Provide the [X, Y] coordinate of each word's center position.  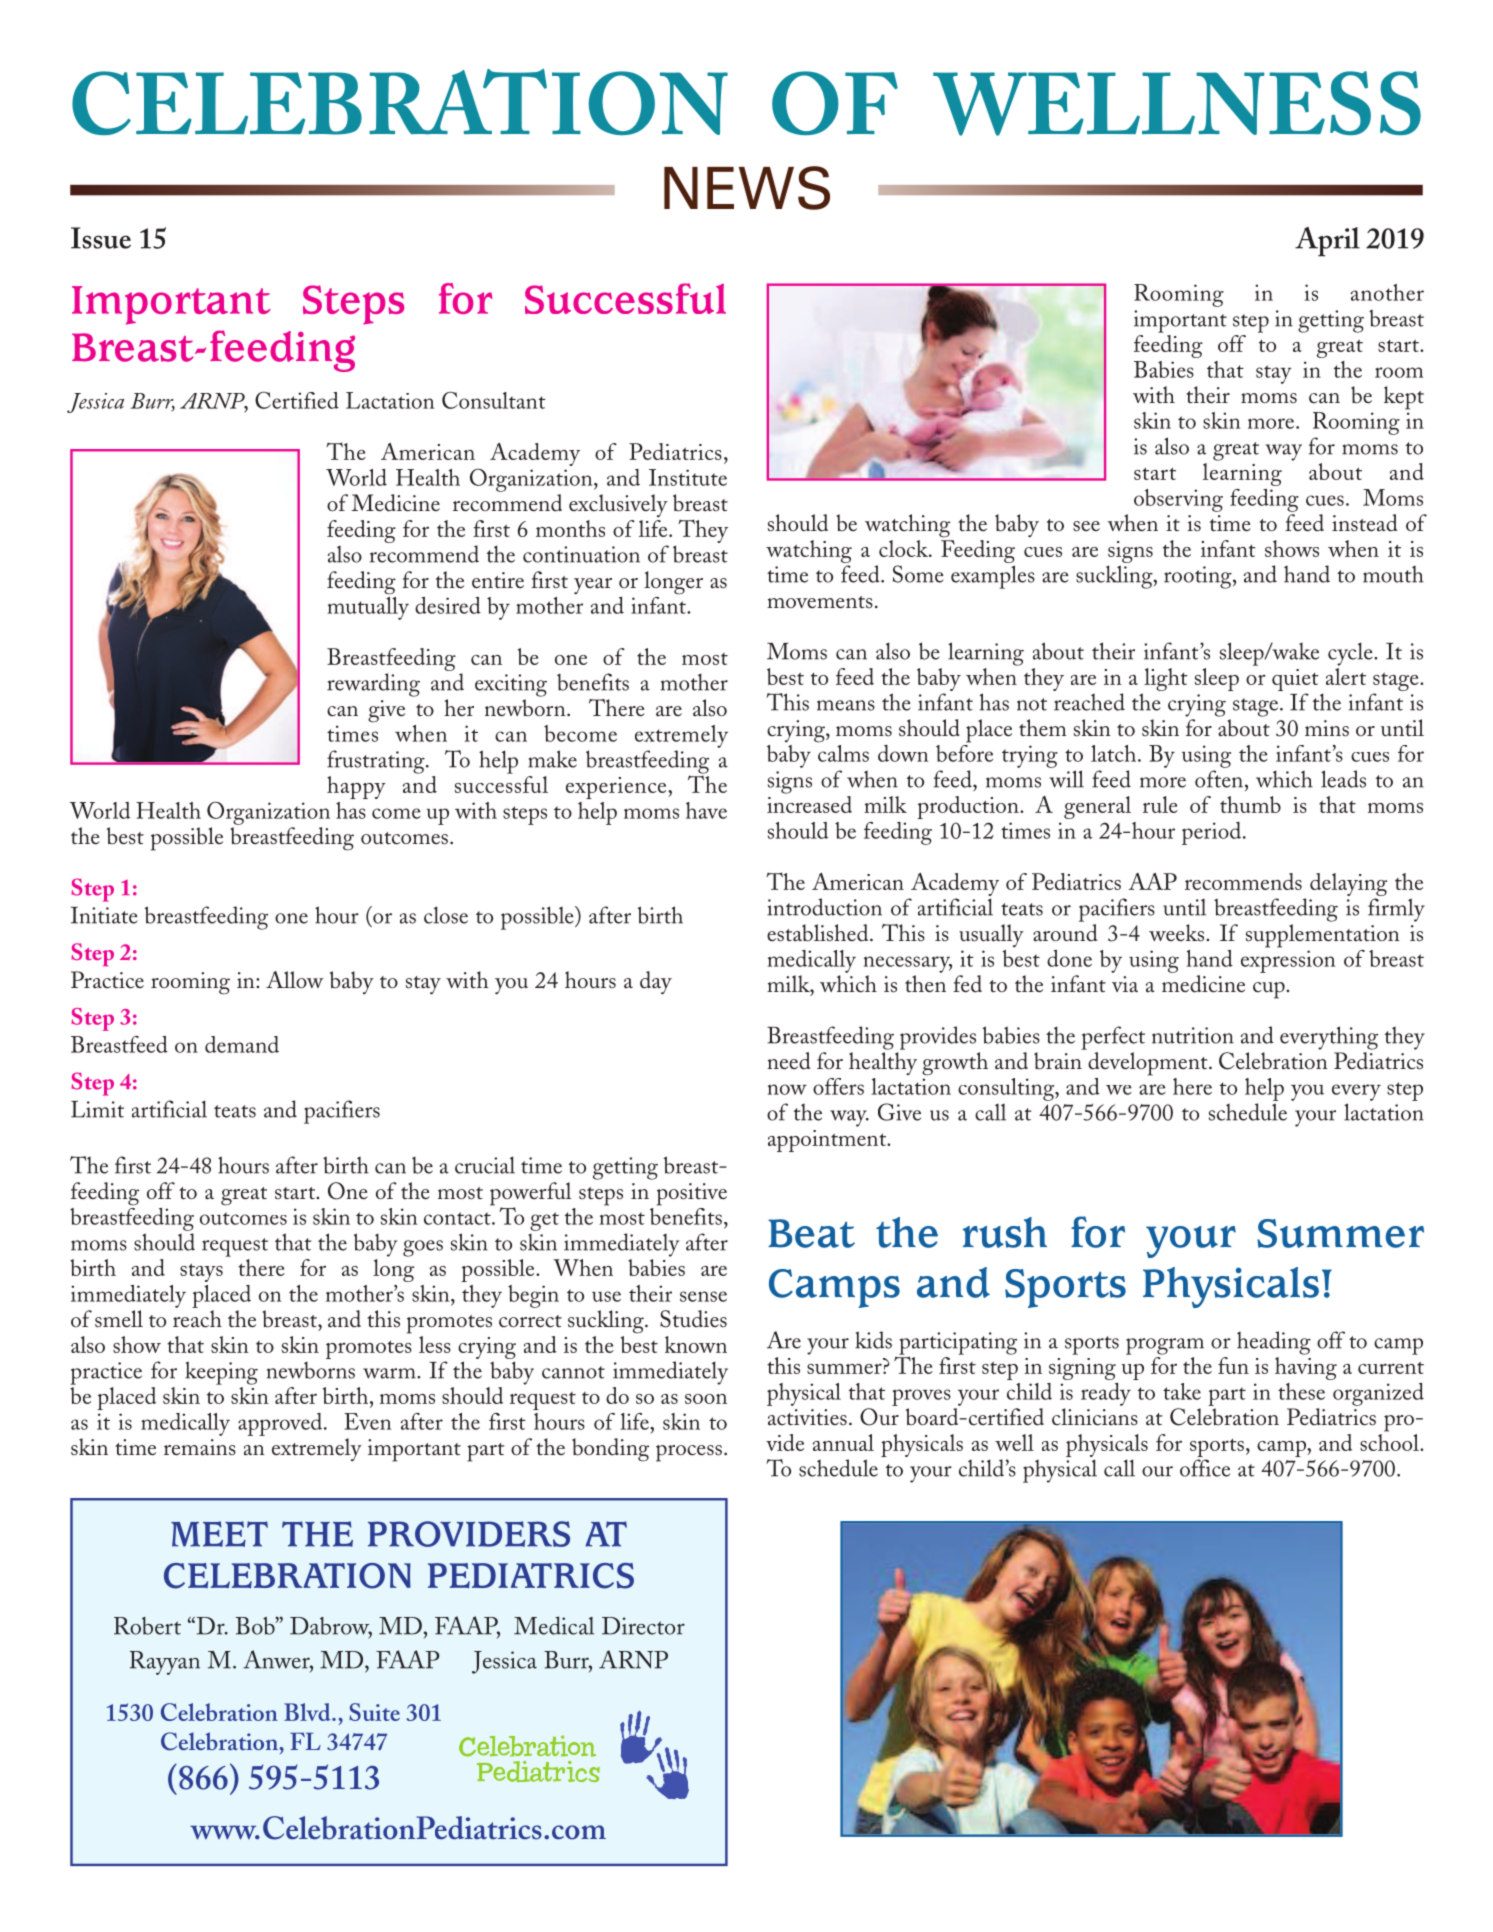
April [1327, 242]
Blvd [308, 1712]
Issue [101, 238]
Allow [295, 980]
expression [1288, 961]
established [819, 933]
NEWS [747, 188]
